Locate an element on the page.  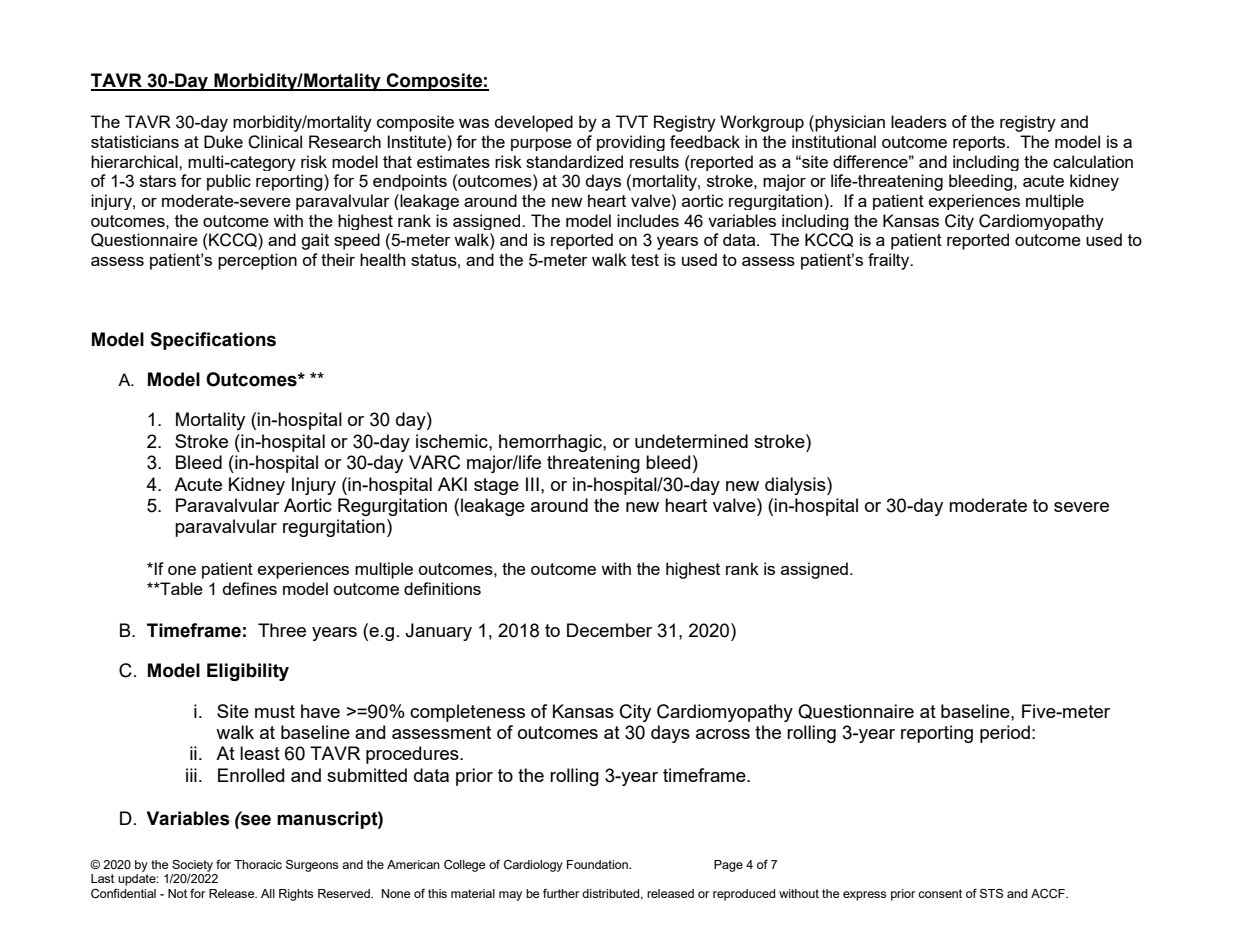
Foundation is located at coordinates (598, 864).
